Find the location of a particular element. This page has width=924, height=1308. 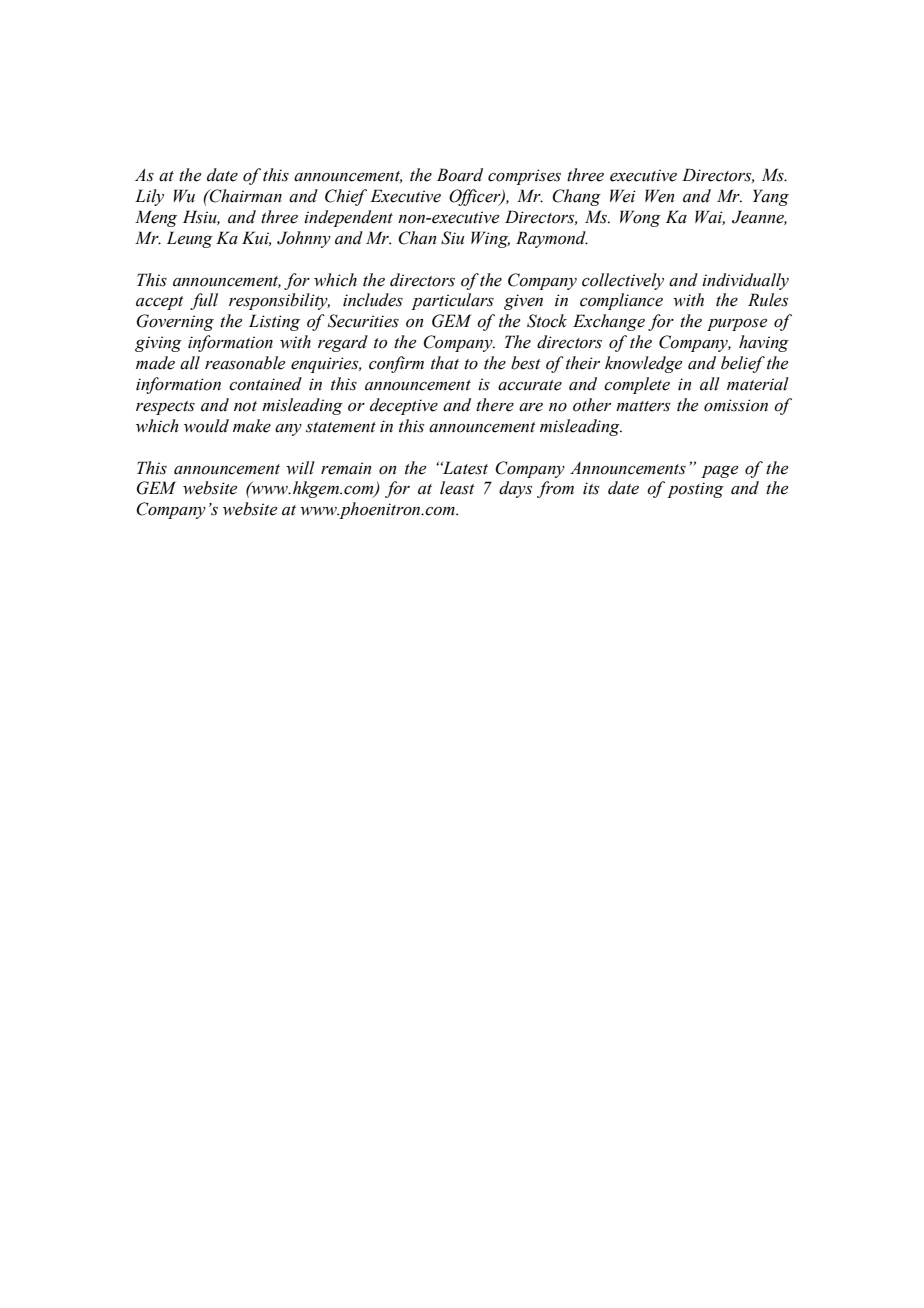

Chairman is located at coordinates (245, 196).
